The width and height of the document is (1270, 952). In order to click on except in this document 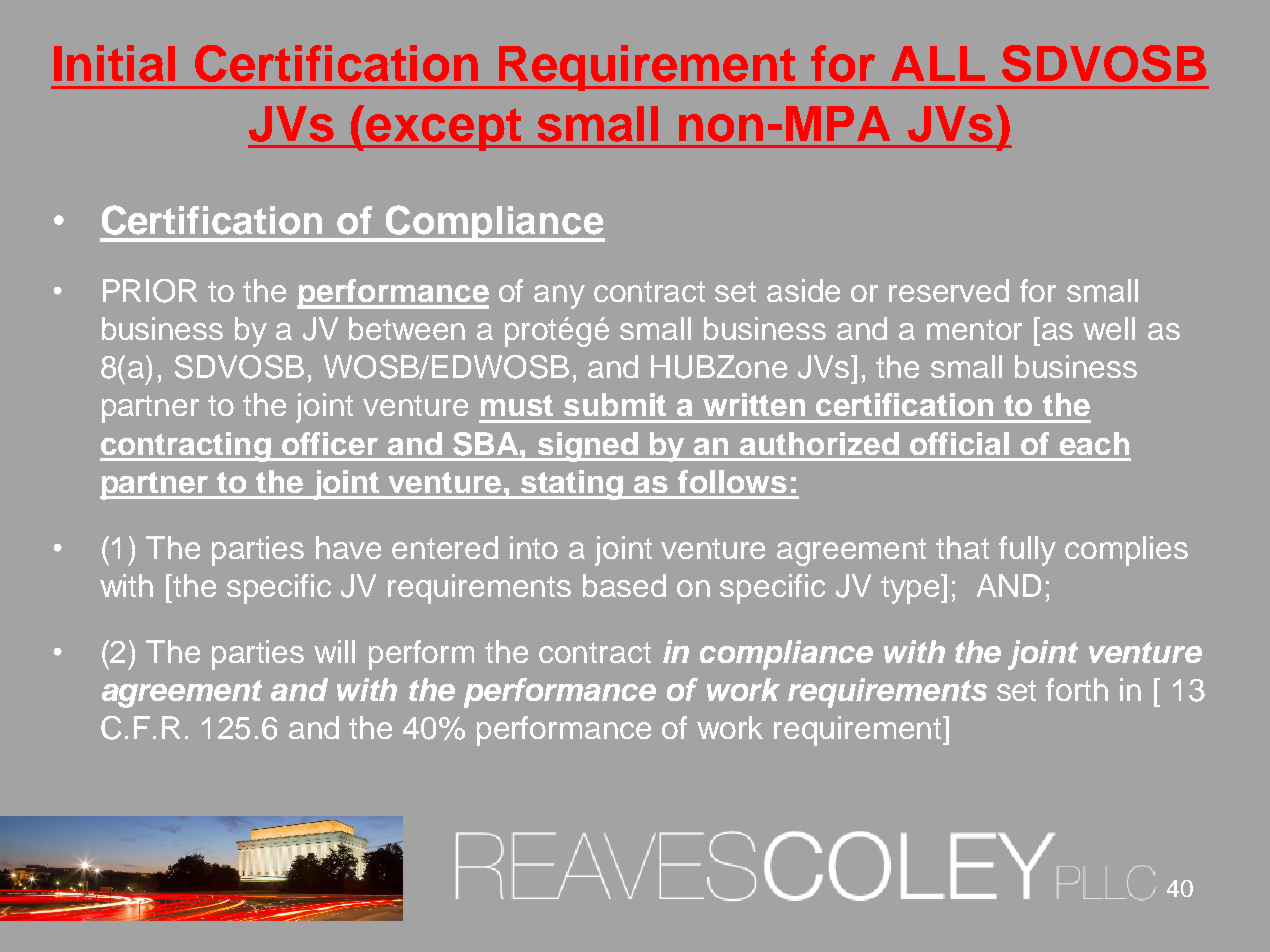, I will do `click(443, 129)`.
